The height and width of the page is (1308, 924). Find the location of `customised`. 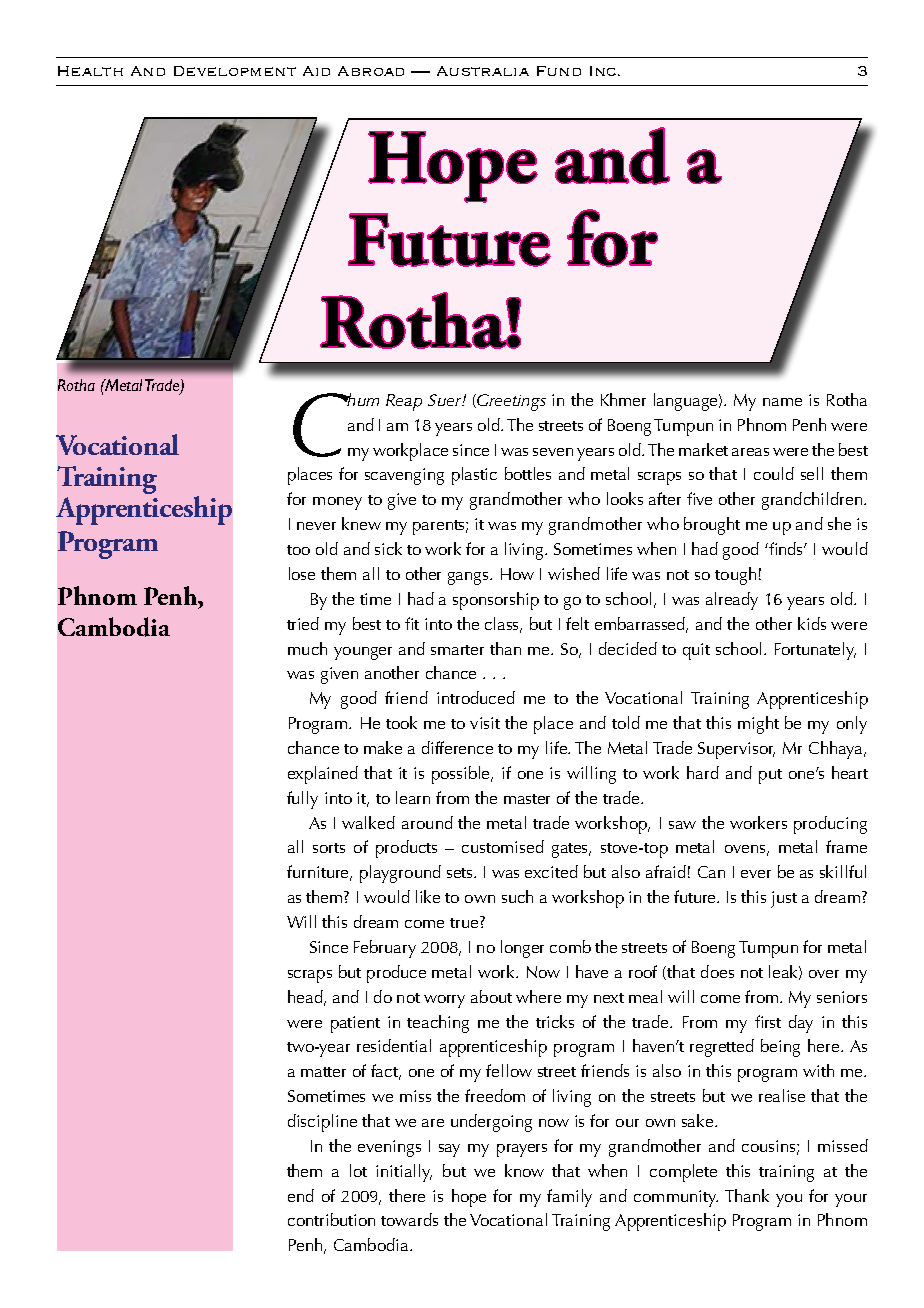

customised is located at coordinates (503, 846).
